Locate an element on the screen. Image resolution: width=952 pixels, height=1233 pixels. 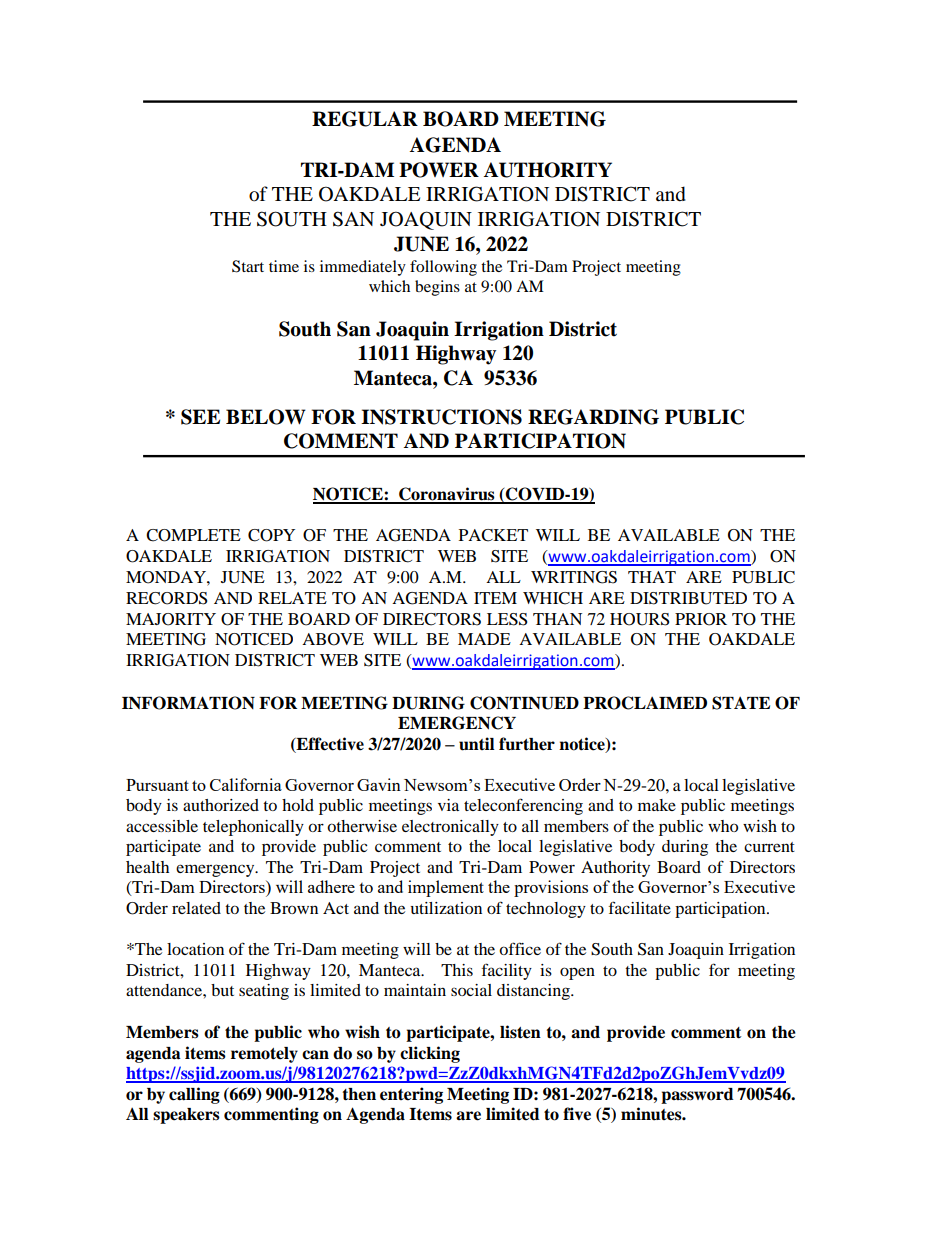
PRIOR is located at coordinates (701, 619).
